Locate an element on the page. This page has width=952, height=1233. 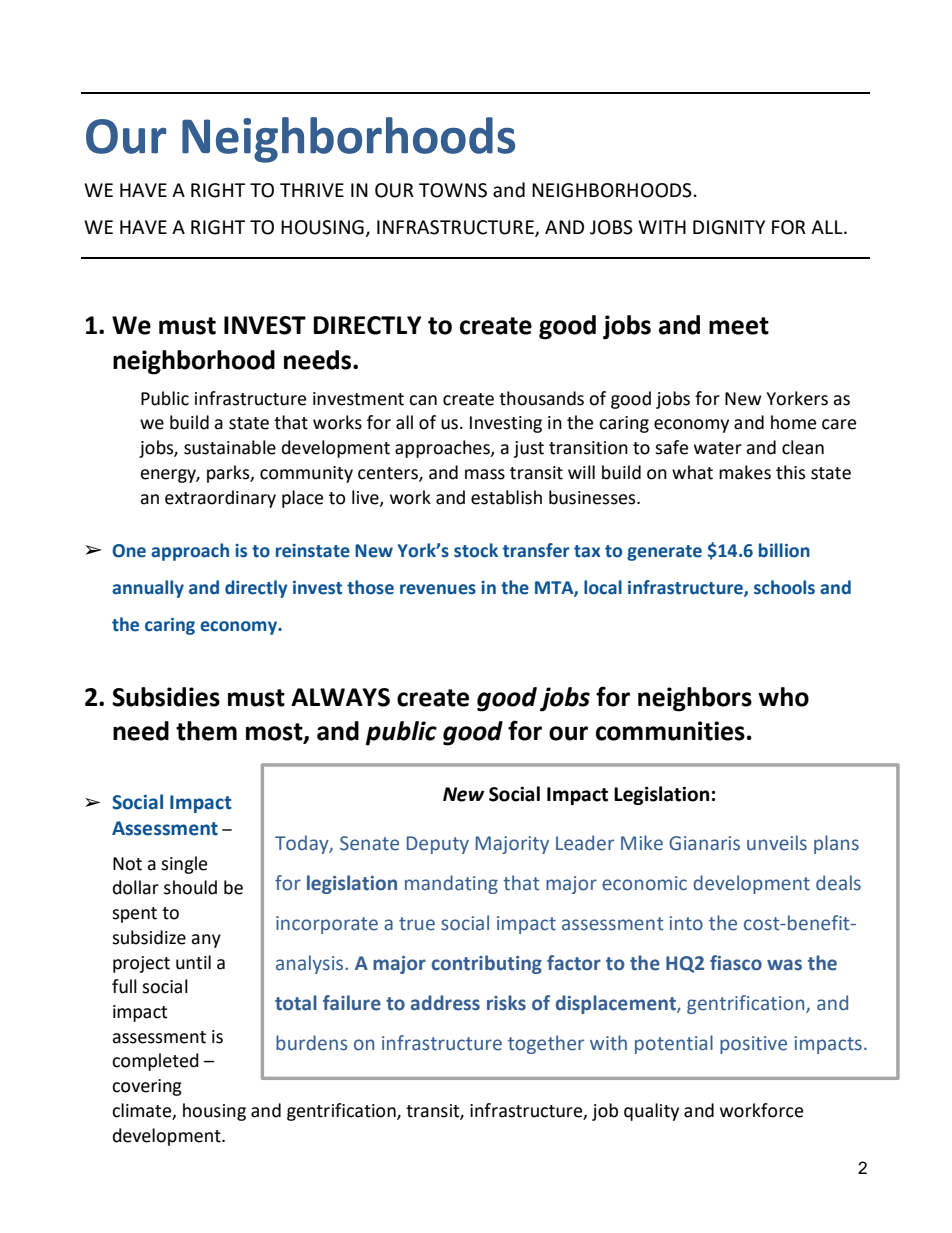
them is located at coordinates (206, 731).
